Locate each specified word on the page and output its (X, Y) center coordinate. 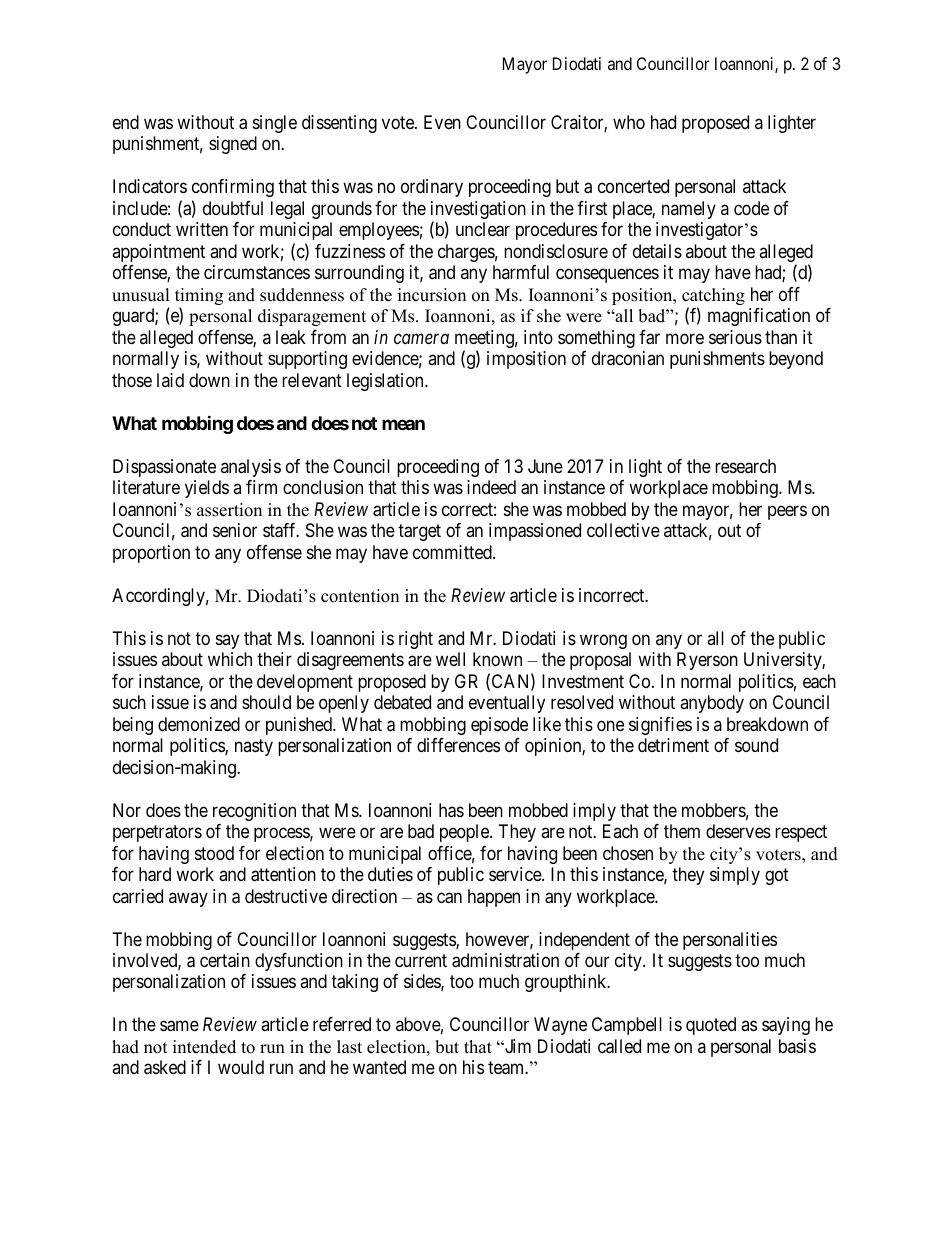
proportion (151, 554)
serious (735, 337)
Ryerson (707, 661)
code (751, 208)
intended (204, 1047)
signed (233, 145)
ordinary (432, 188)
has (451, 810)
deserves (738, 831)
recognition (254, 812)
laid (170, 380)
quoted (711, 1026)
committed (453, 552)
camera (421, 339)
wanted (379, 1067)
